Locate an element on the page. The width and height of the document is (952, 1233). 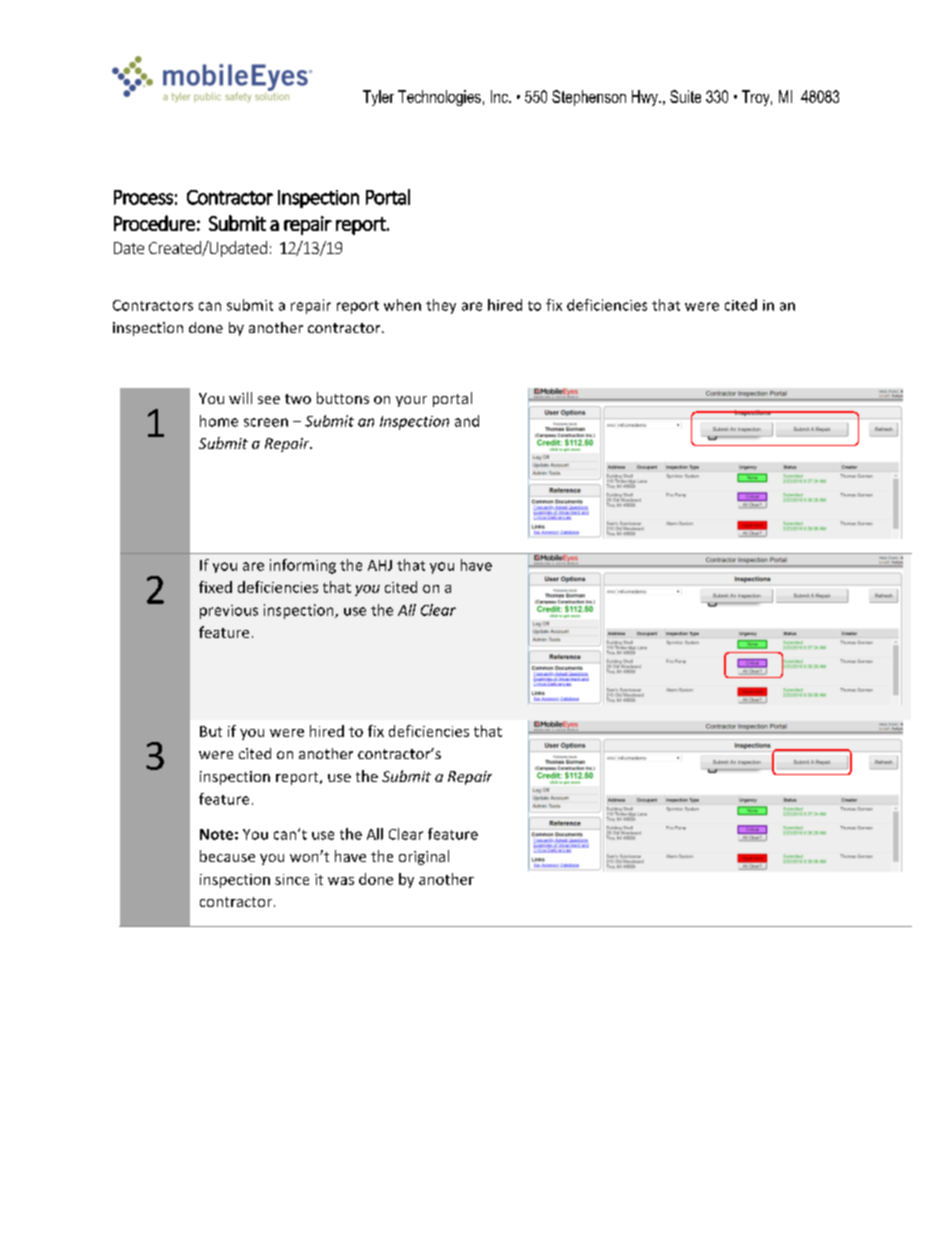
informing is located at coordinates (303, 566).
